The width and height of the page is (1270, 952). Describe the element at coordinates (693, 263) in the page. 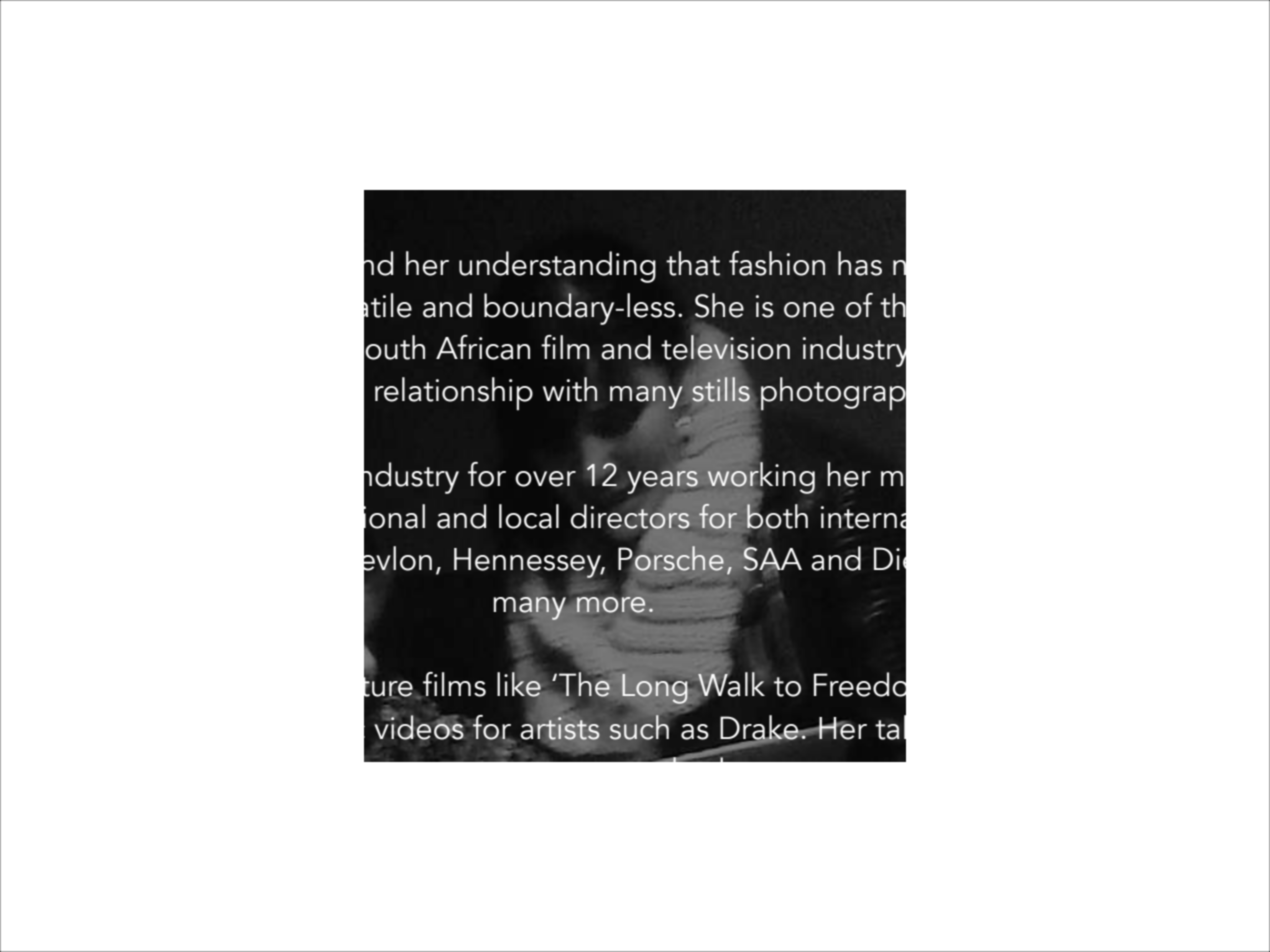

I see `that` at that location.
